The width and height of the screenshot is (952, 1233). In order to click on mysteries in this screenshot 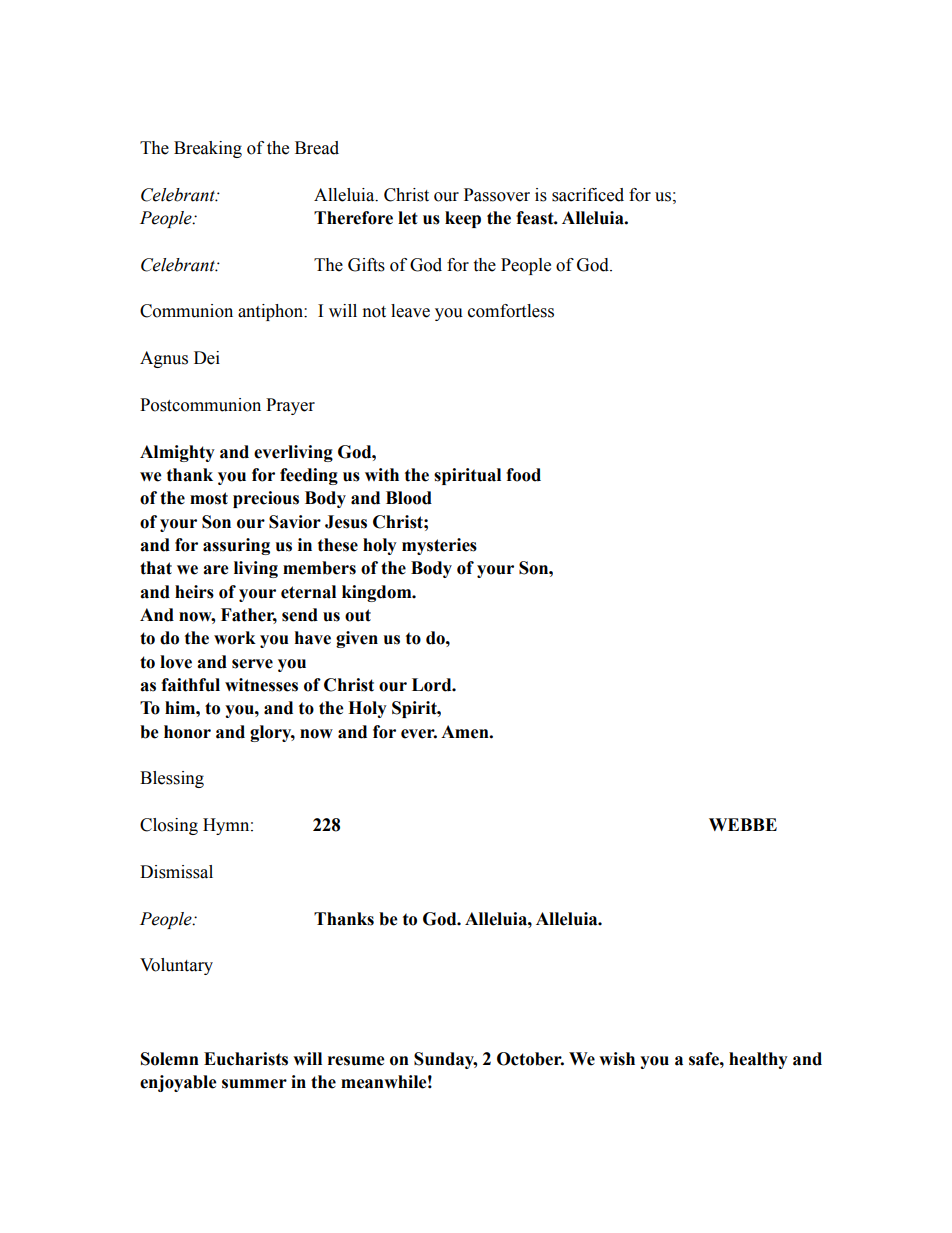, I will do `click(439, 546)`.
